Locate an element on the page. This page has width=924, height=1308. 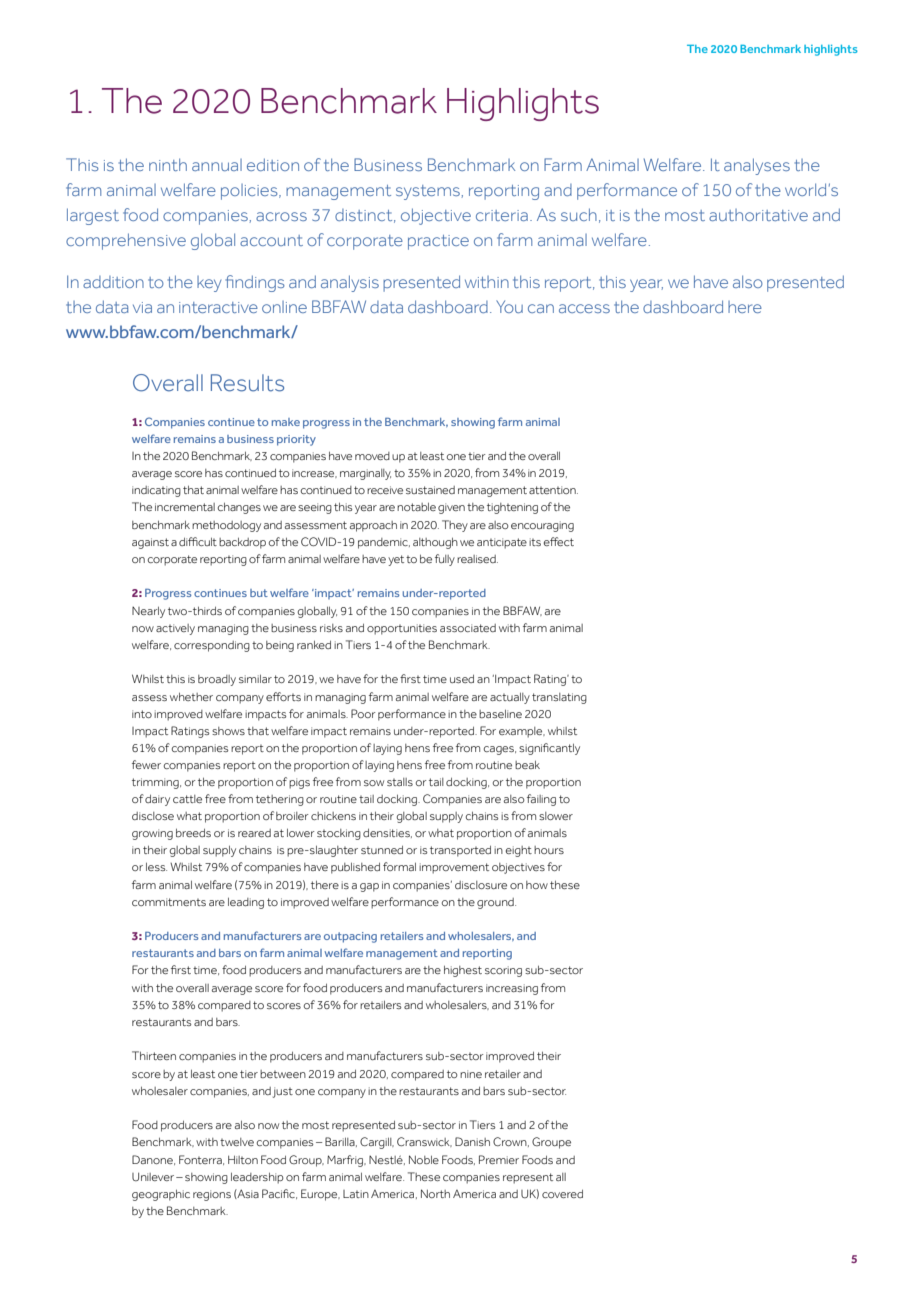
used is located at coordinates (462, 679).
